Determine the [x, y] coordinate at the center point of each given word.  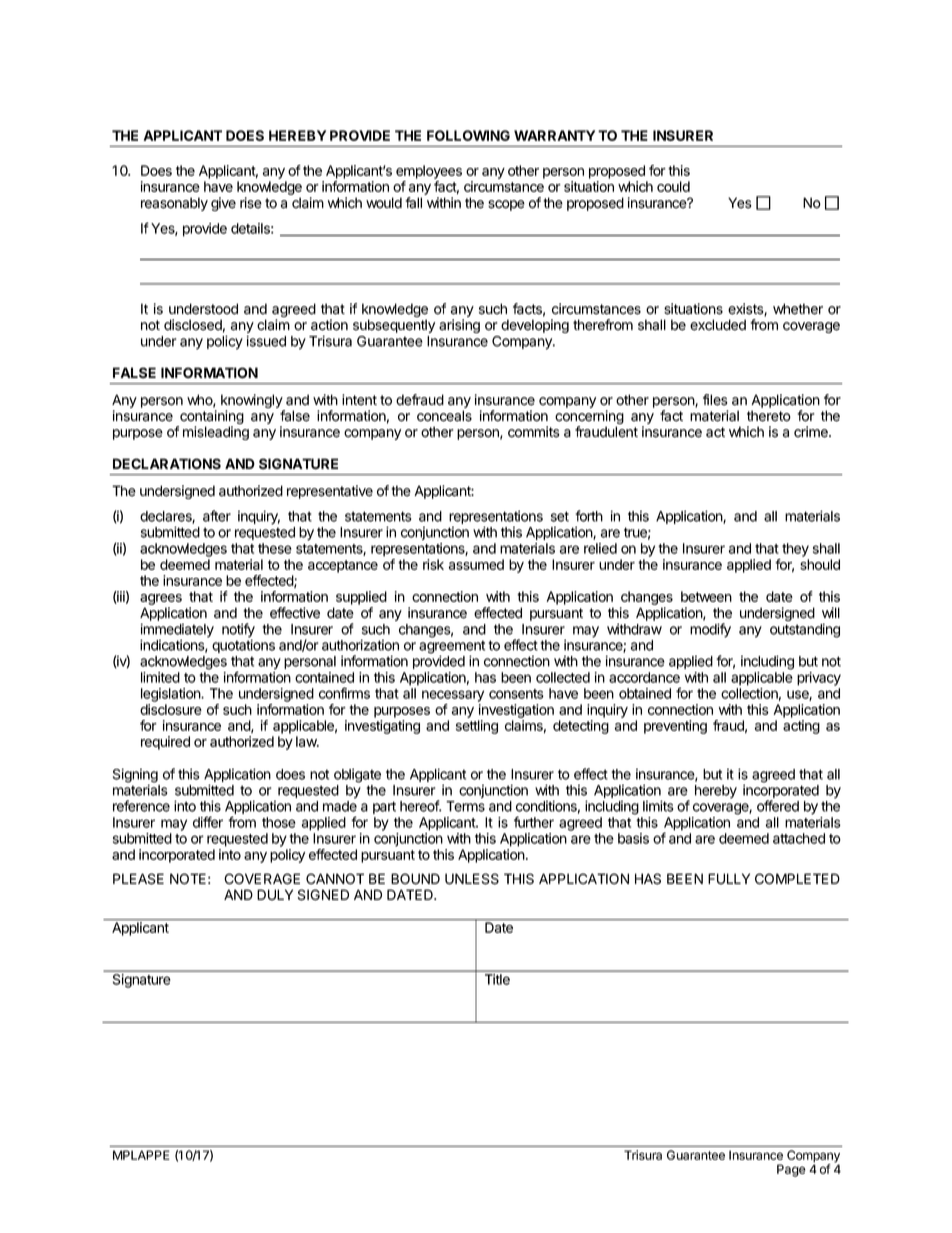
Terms [465, 806]
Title [497, 979]
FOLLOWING [468, 135]
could [673, 186]
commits [534, 432]
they [795, 550]
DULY [275, 895]
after [217, 516]
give [223, 204]
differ [208, 822]
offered [778, 806]
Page [791, 1170]
